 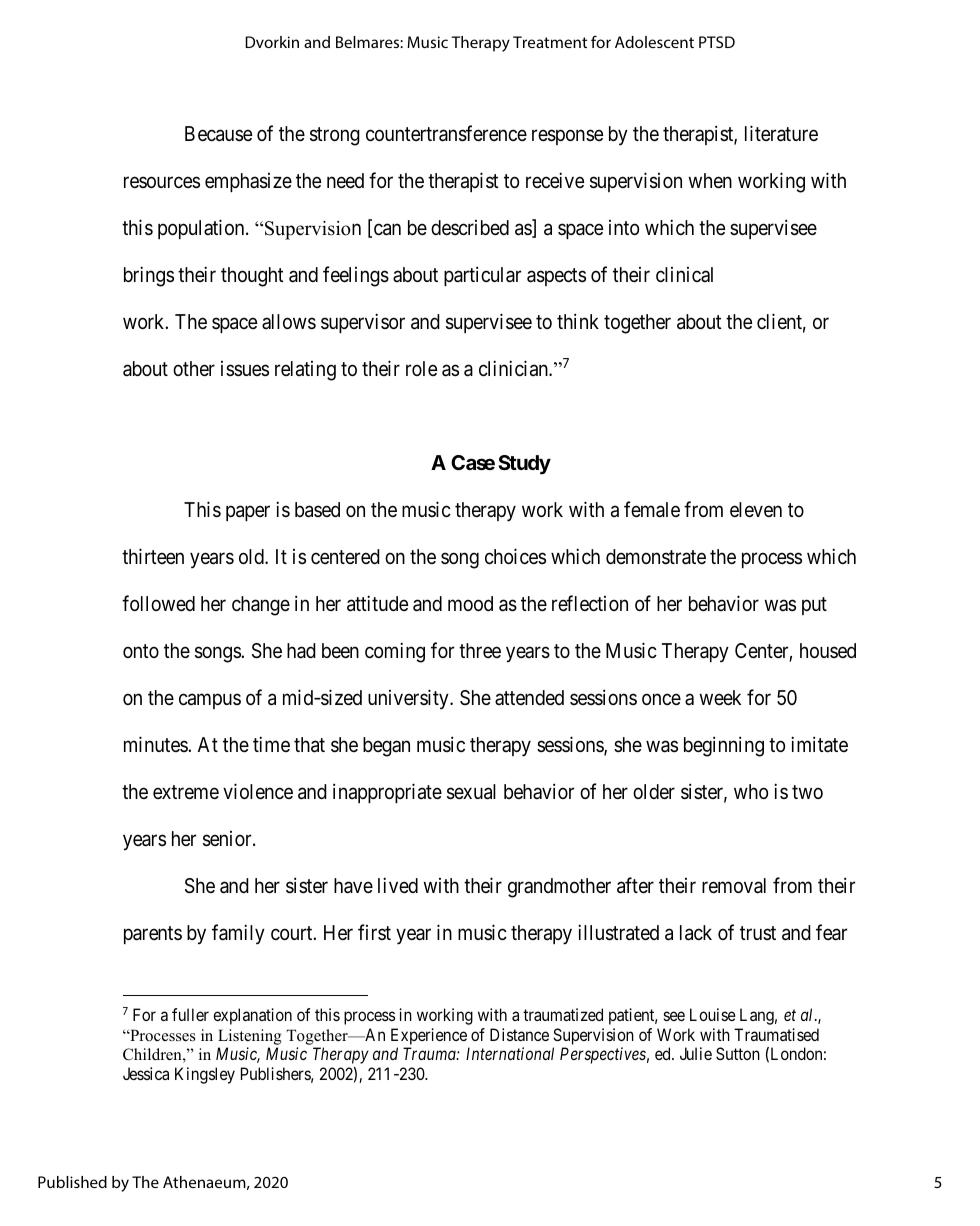 I want to click on removal, so click(x=734, y=886).
